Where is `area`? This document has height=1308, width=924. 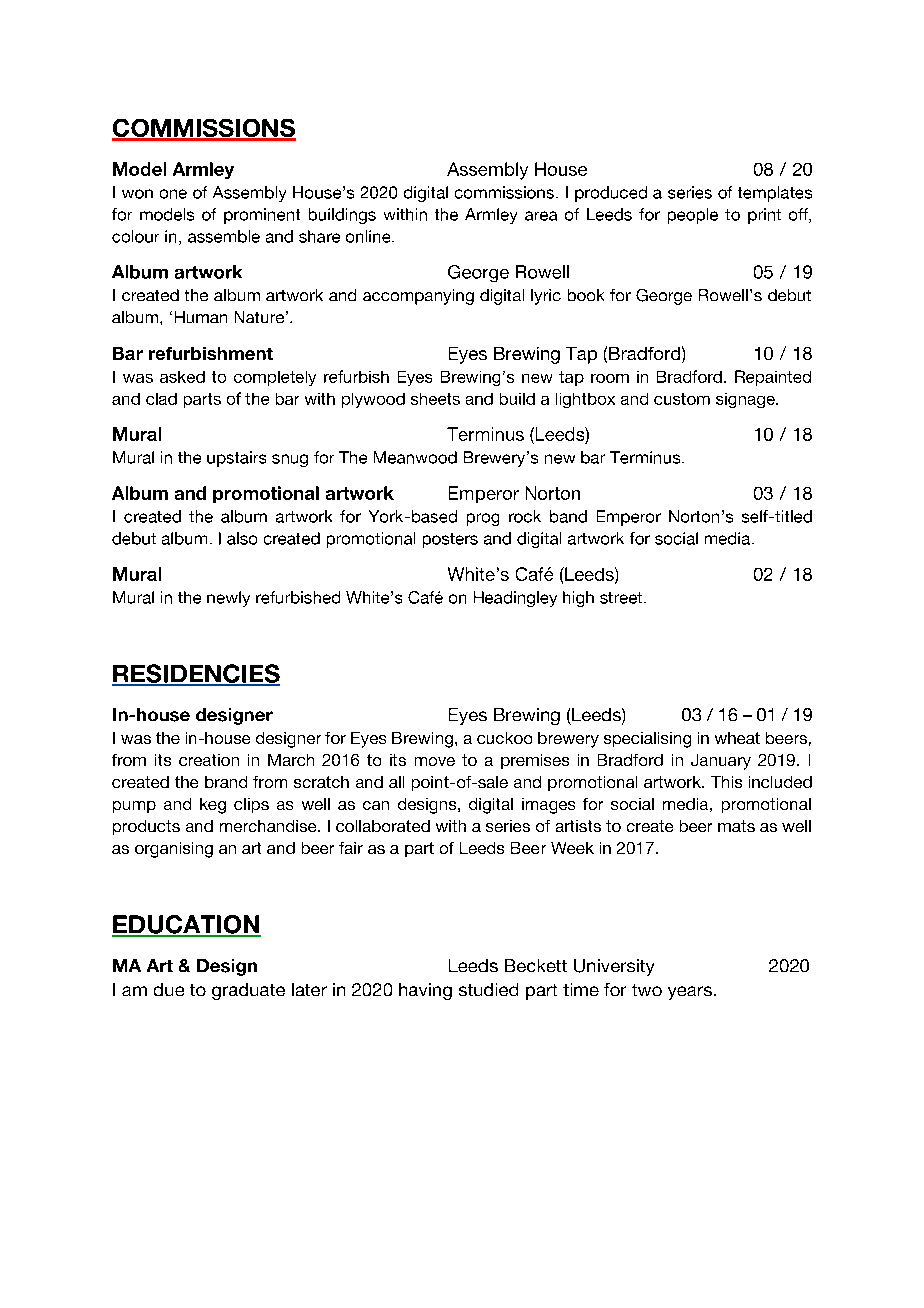
area is located at coordinates (541, 216).
